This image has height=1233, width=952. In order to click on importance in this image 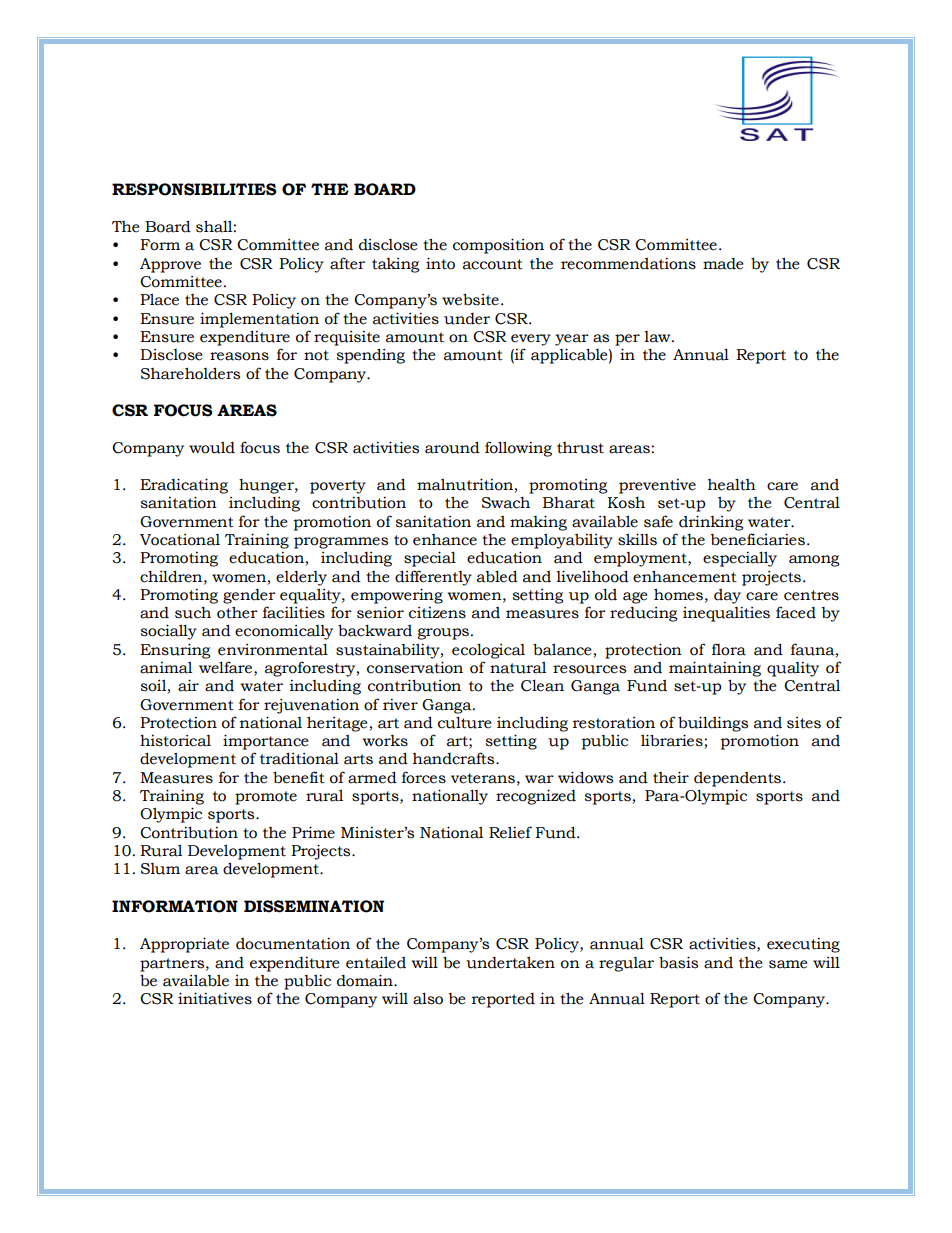, I will do `click(265, 742)`.
